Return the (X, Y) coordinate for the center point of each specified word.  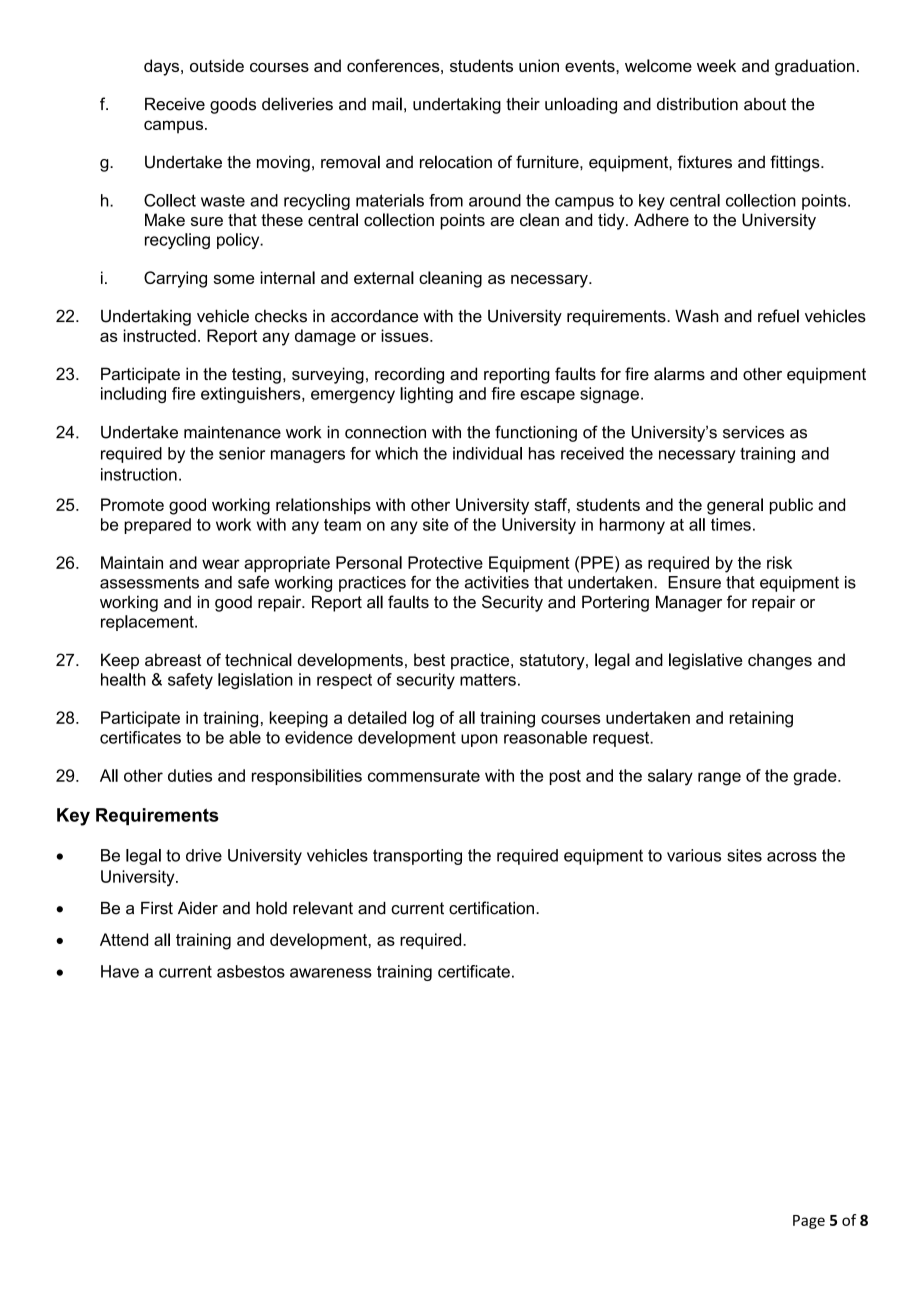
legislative (705, 661)
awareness (331, 973)
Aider (198, 908)
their (523, 104)
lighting (426, 395)
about (765, 104)
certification (491, 908)
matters (488, 680)
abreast (173, 659)
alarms (679, 374)
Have (120, 971)
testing (256, 375)
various (694, 855)
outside (217, 65)
